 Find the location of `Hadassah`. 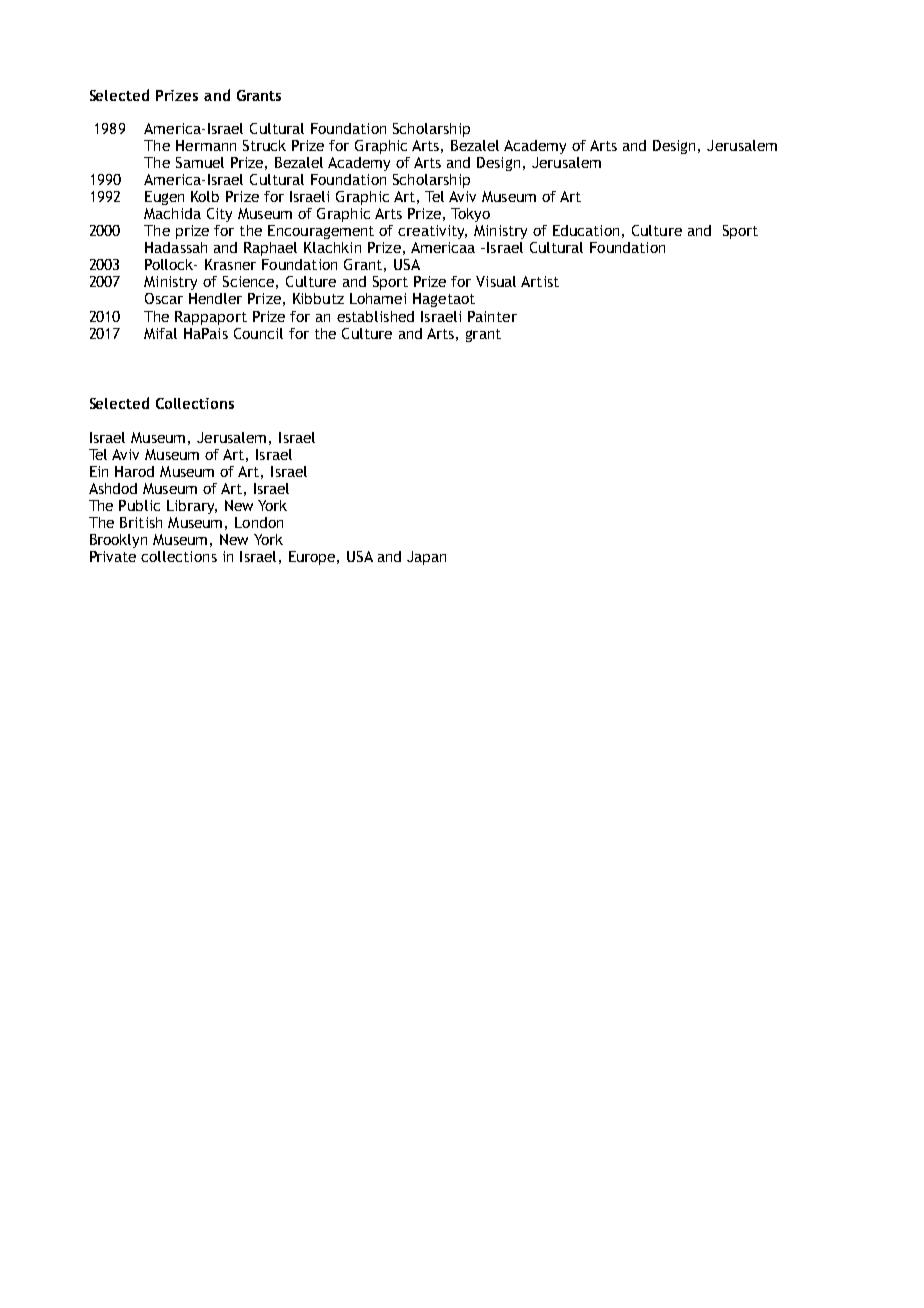

Hadassah is located at coordinates (176, 247).
